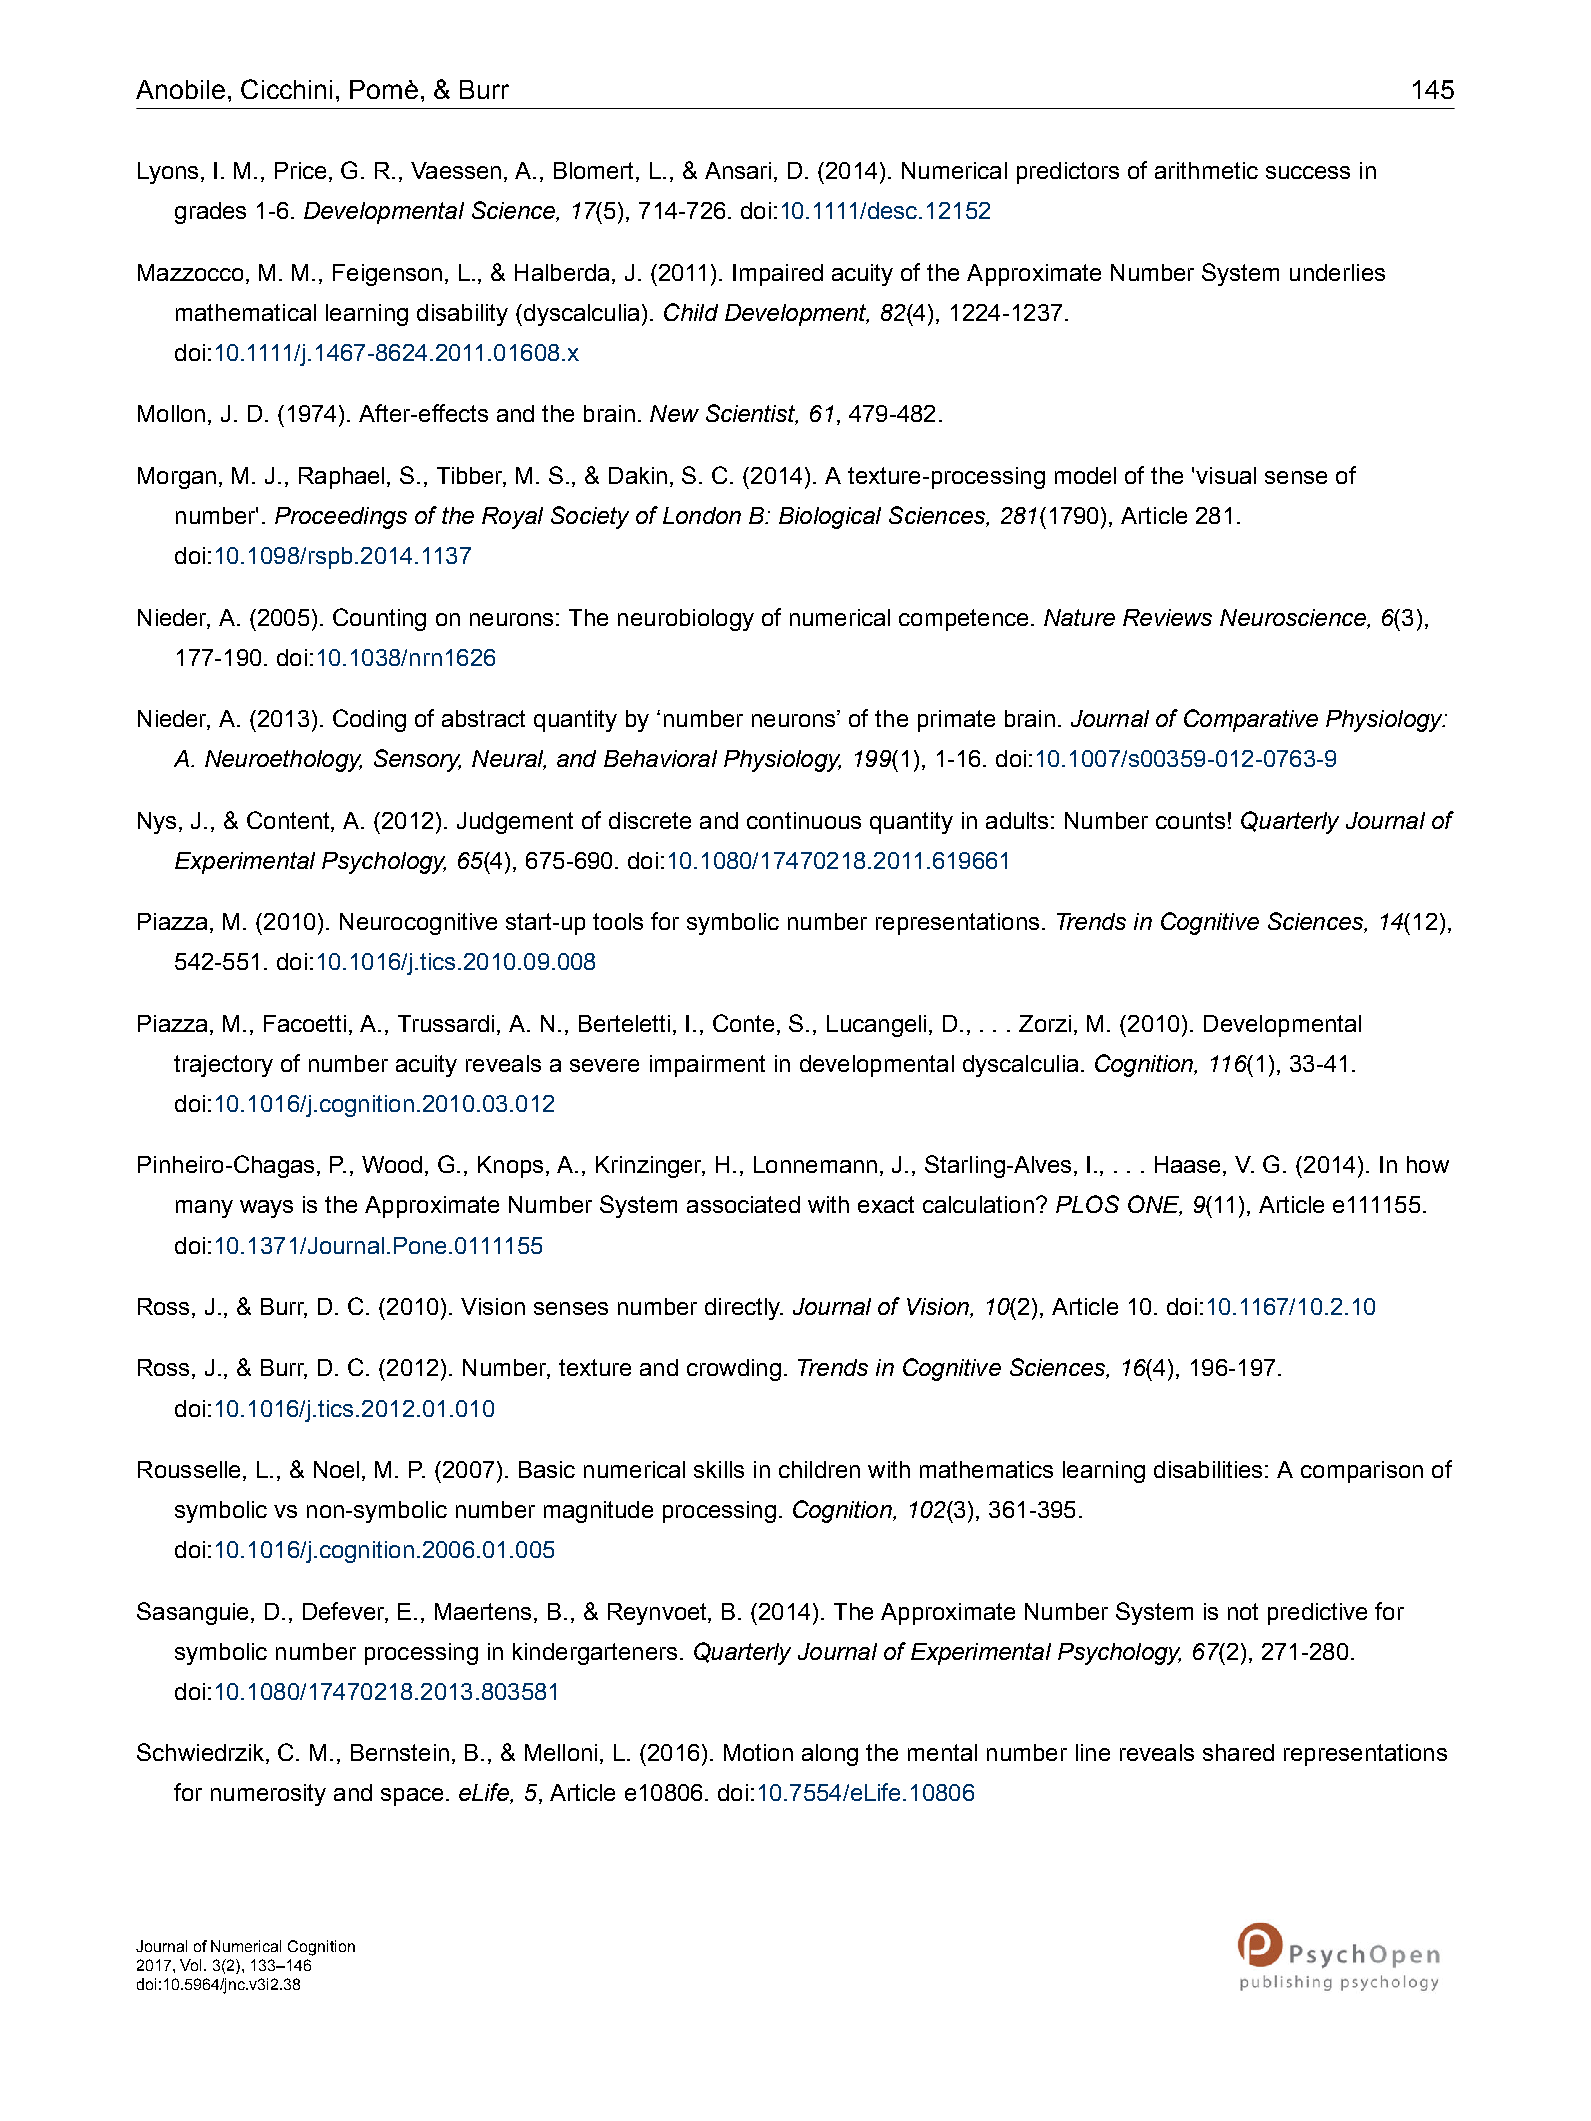 Image resolution: width=1591 pixels, height=2121 pixels. I want to click on not, so click(1243, 1611).
